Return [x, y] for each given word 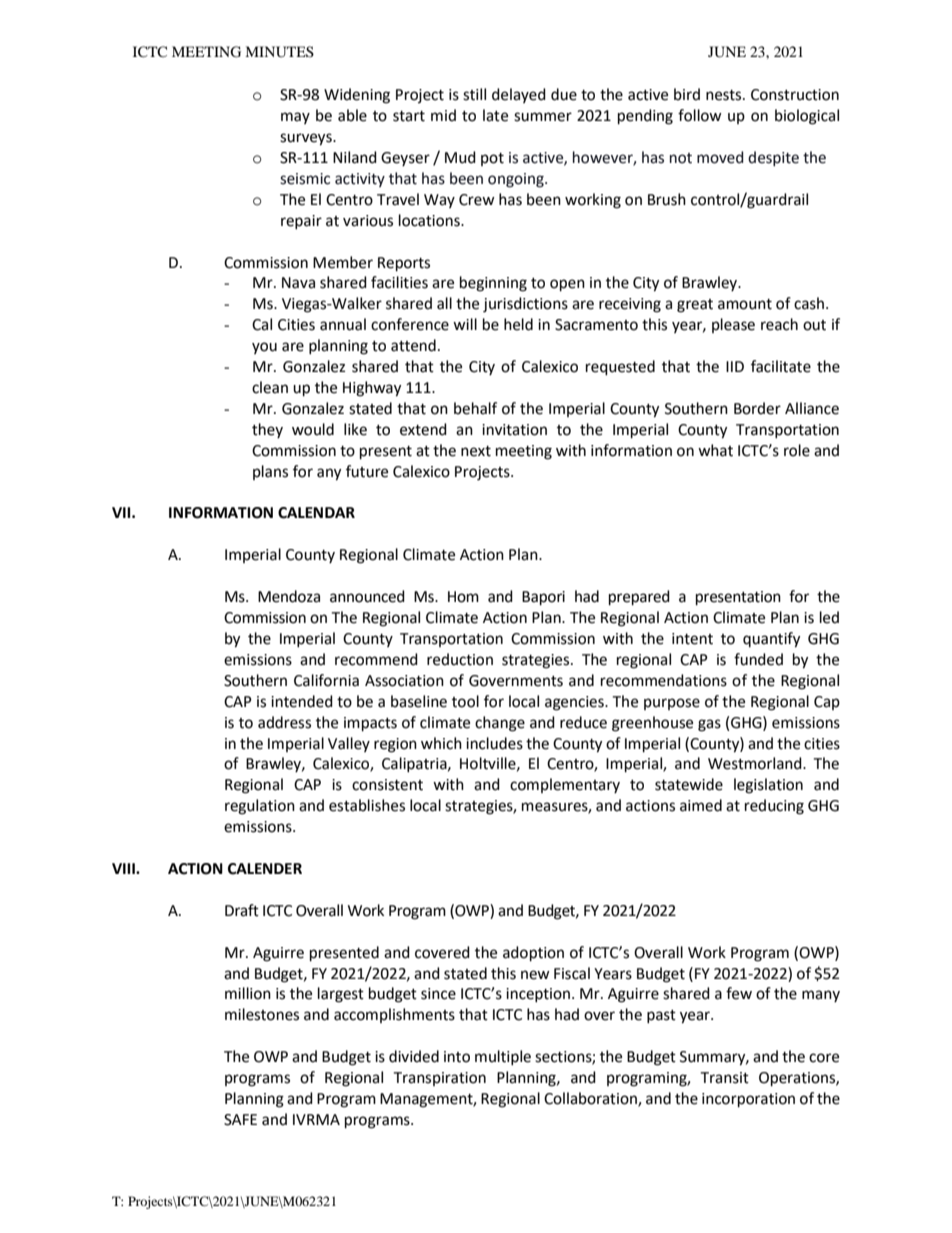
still [474, 94]
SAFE [240, 1120]
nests [725, 95]
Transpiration [439, 1079]
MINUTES [279, 52]
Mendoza [289, 596]
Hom [463, 597]
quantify [771, 640]
